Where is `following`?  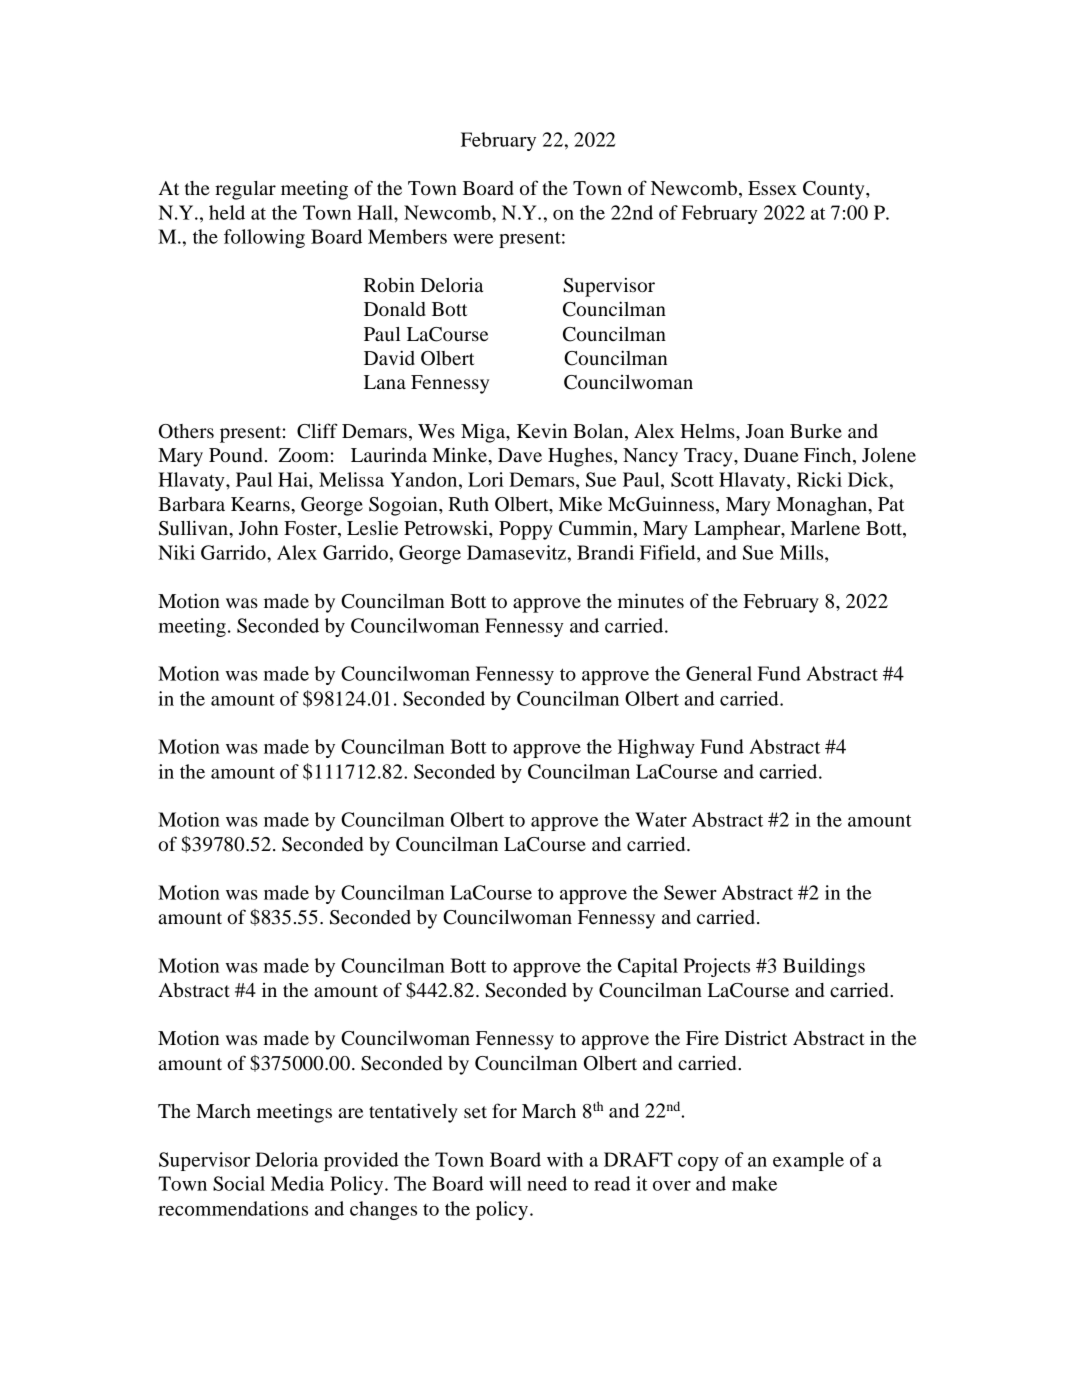 following is located at coordinates (264, 238).
